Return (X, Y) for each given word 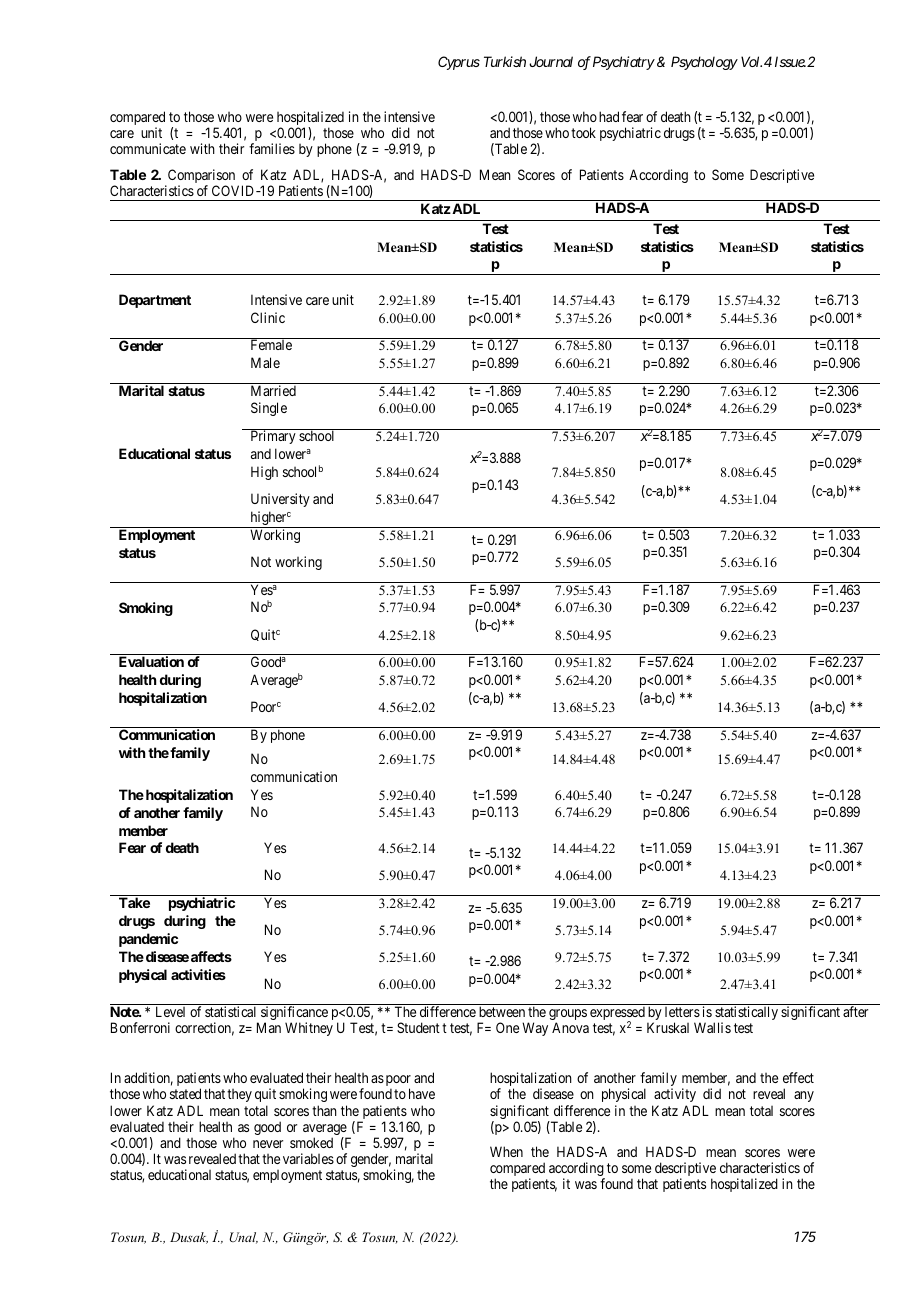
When (506, 1151)
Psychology (704, 63)
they (239, 1095)
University (280, 500)
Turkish (505, 61)
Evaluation (151, 661)
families (272, 148)
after (855, 1011)
